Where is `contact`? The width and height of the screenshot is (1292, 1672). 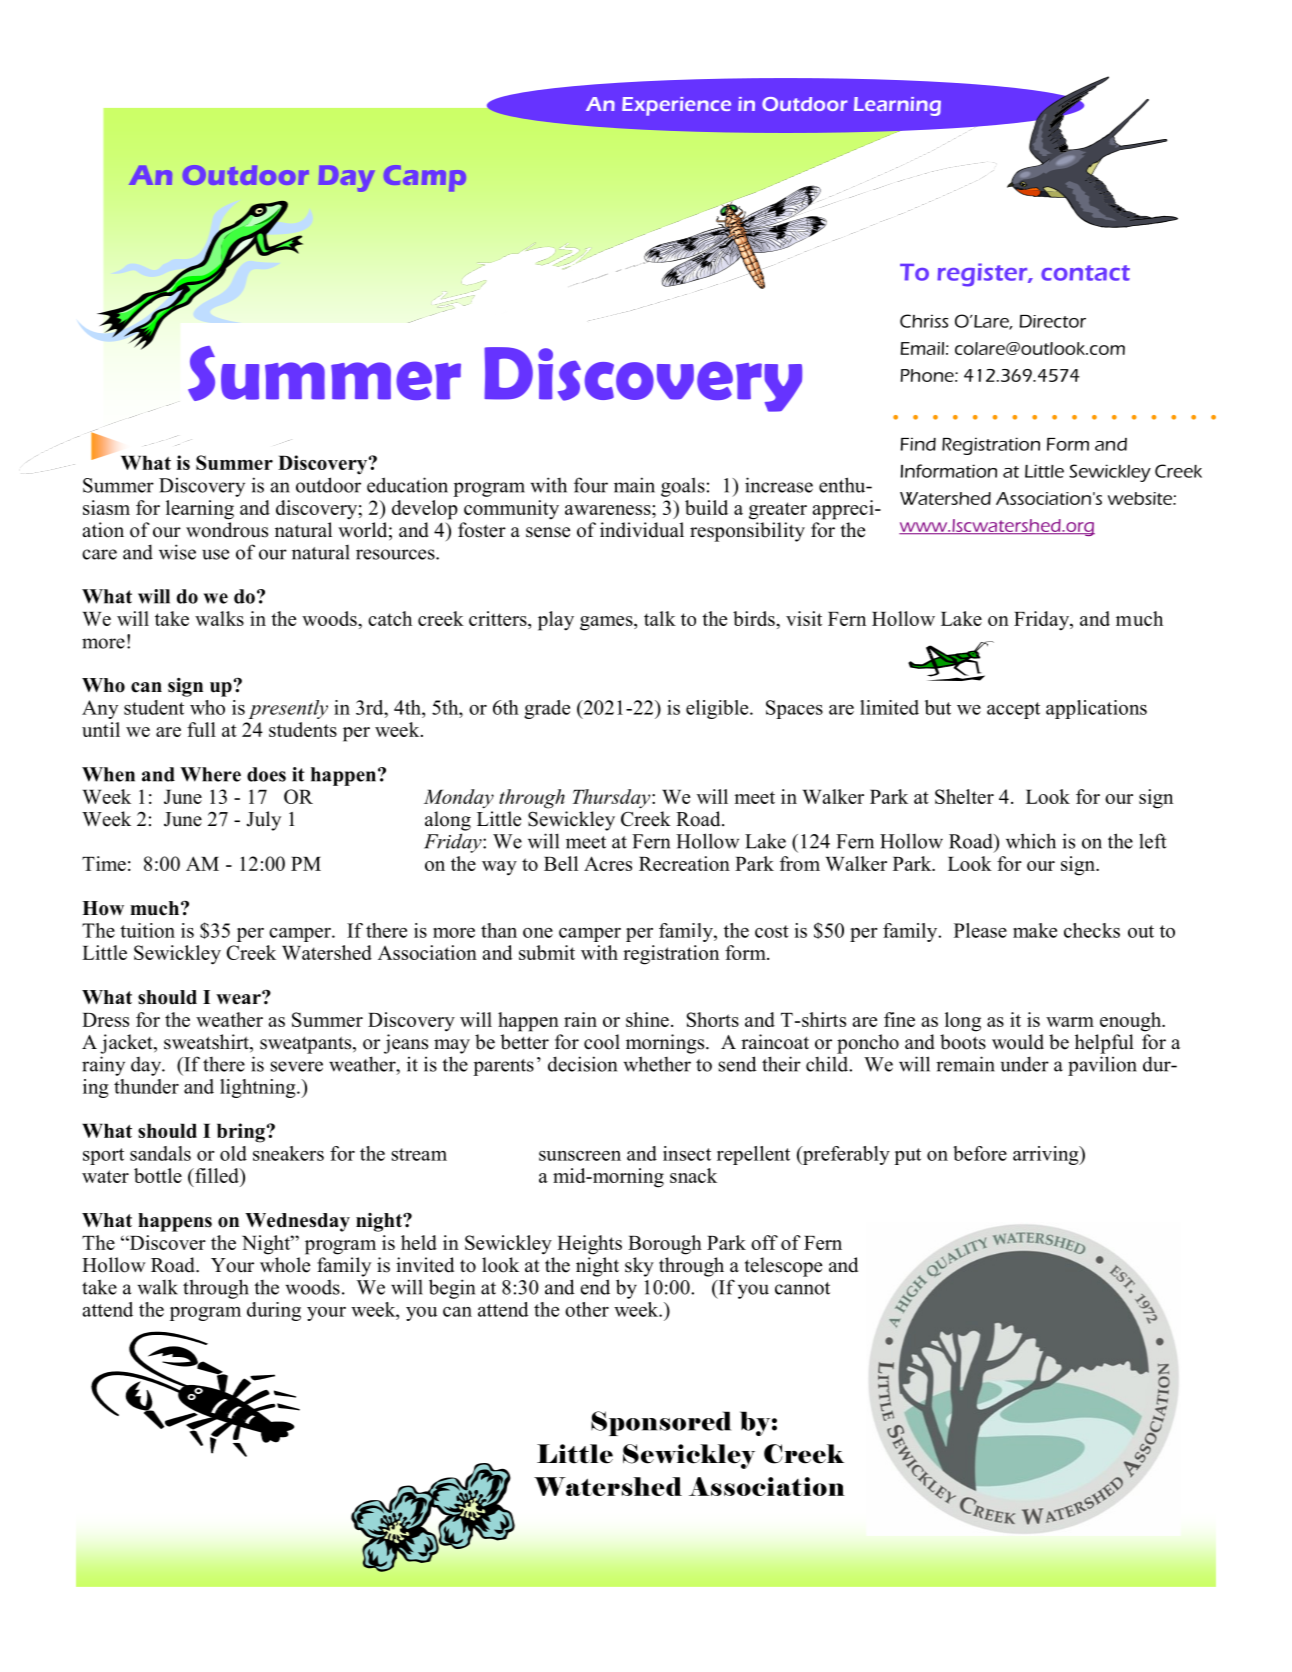 contact is located at coordinates (1085, 273).
